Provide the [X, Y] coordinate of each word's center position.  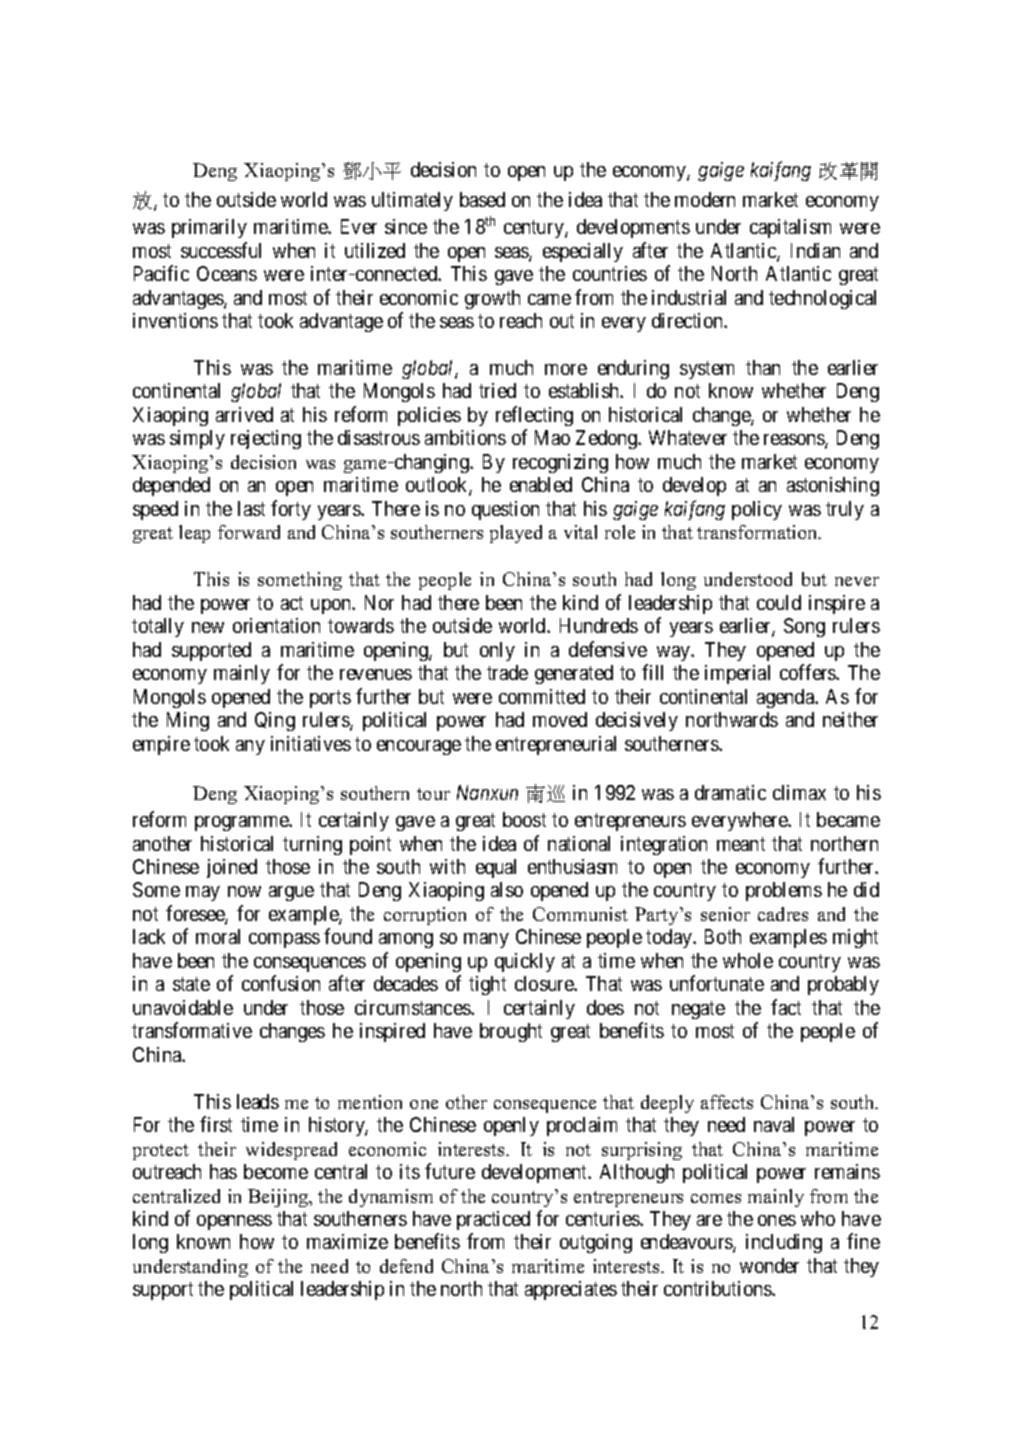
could [779, 602]
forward [249, 532]
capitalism [790, 228]
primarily [209, 228]
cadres [783, 914]
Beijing [279, 1198]
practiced [493, 1220]
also [507, 889]
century [535, 229]
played [516, 534]
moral [218, 936]
